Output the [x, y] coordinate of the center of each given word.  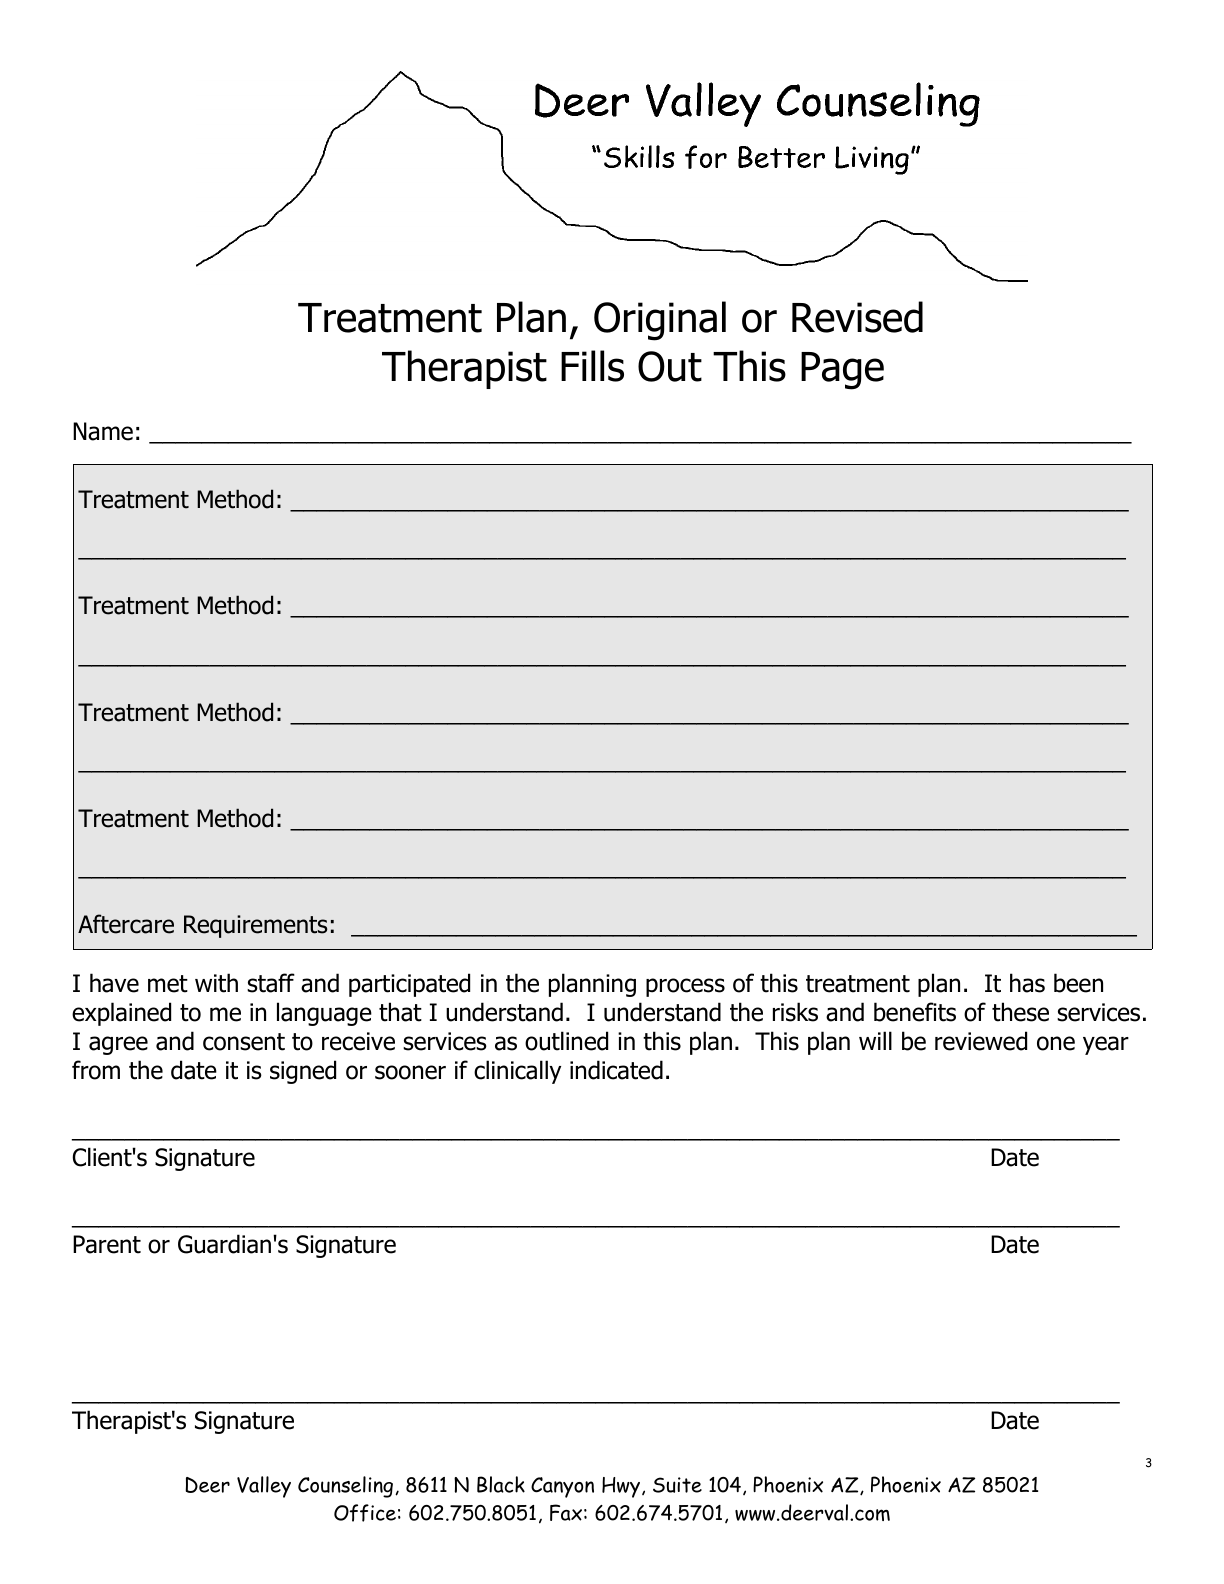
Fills [592, 366]
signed [303, 1072]
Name [103, 431]
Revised [857, 317]
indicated [616, 1070]
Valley [264, 1487]
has [1027, 983]
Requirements [256, 926]
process [685, 987]
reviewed [981, 1041]
